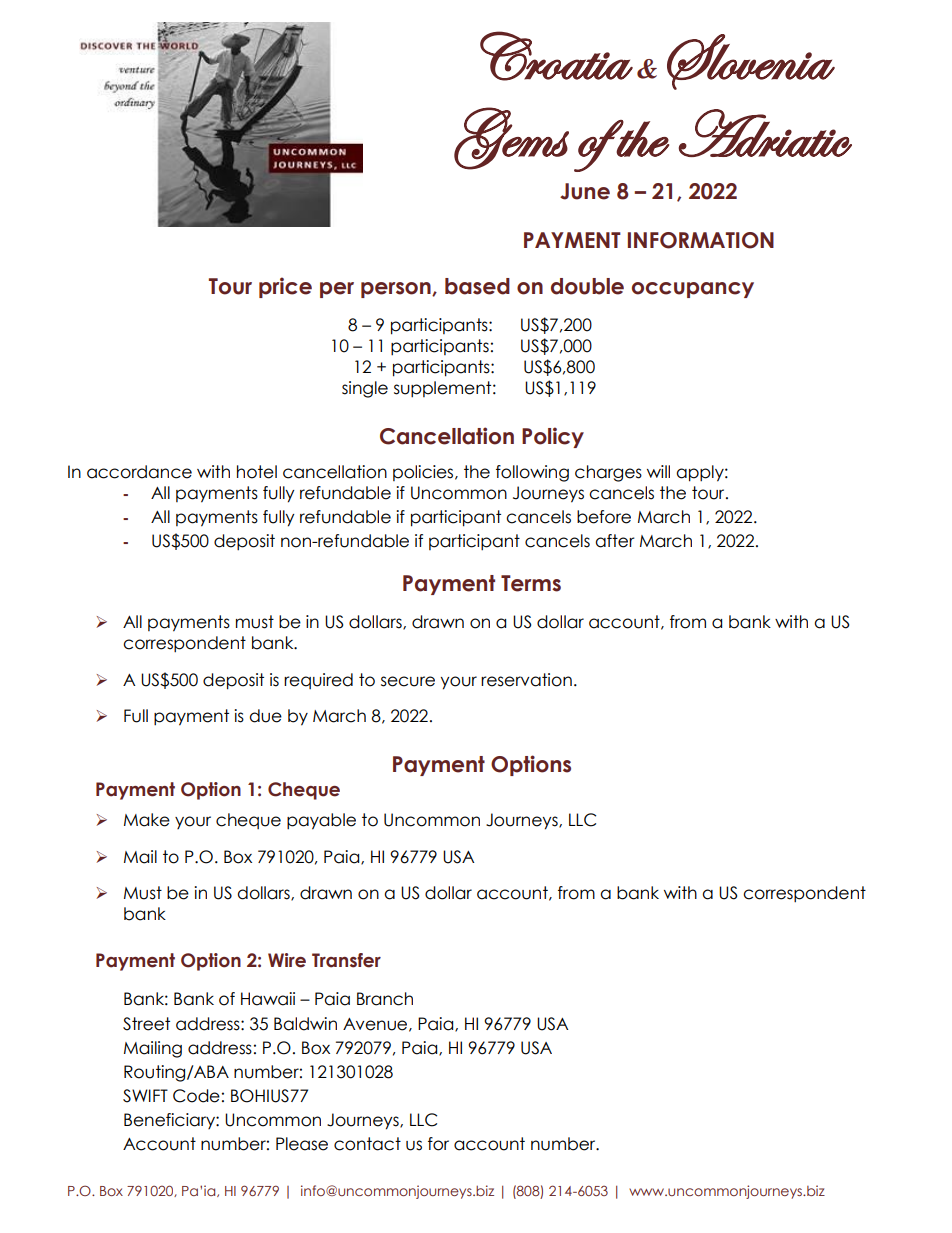 This image has width=952, height=1233. What do you see at coordinates (318, 681) in the image?
I see `required` at bounding box center [318, 681].
